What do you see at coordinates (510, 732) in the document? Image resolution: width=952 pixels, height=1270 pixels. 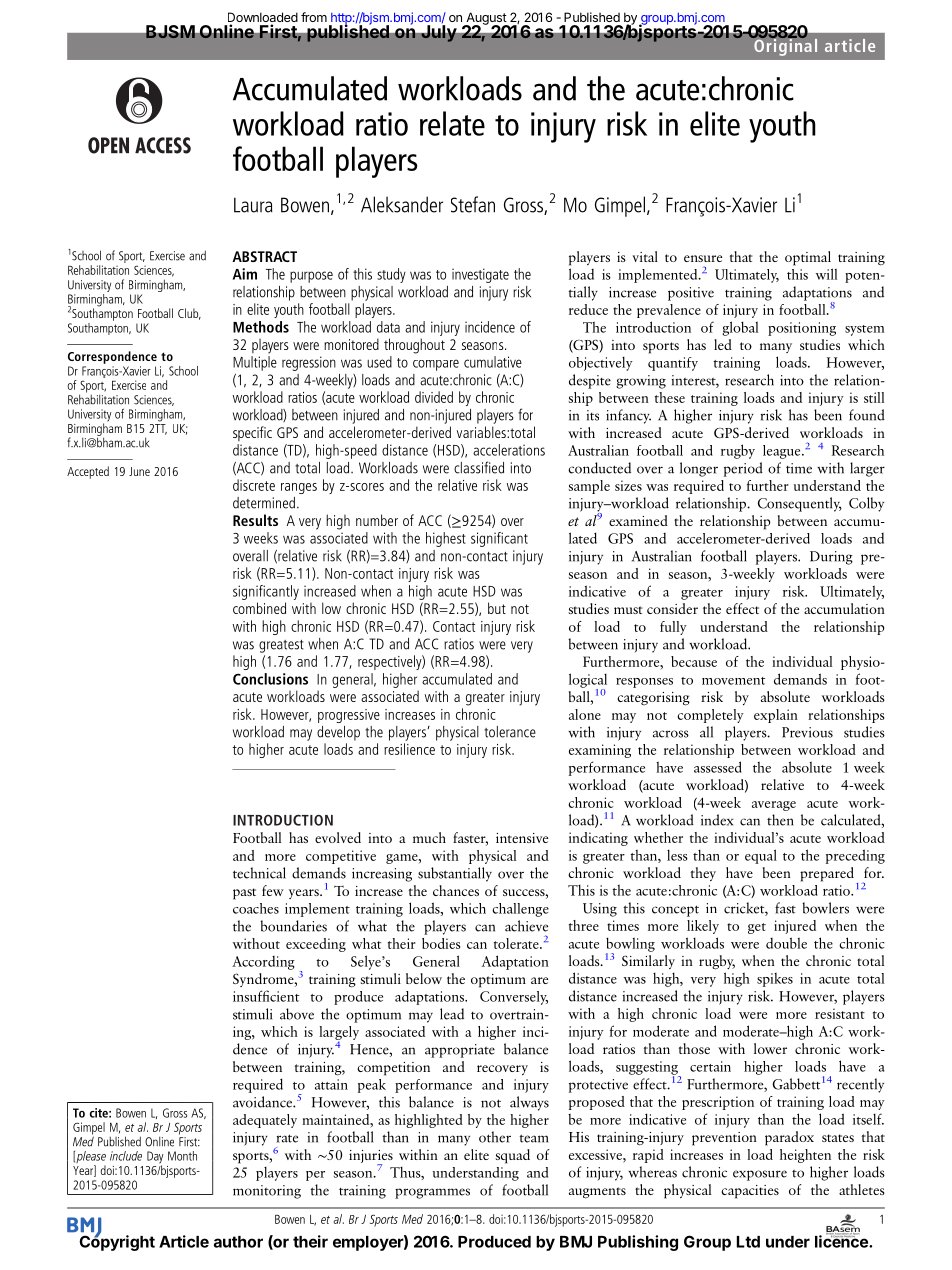 I see `tolerance` at bounding box center [510, 732].
